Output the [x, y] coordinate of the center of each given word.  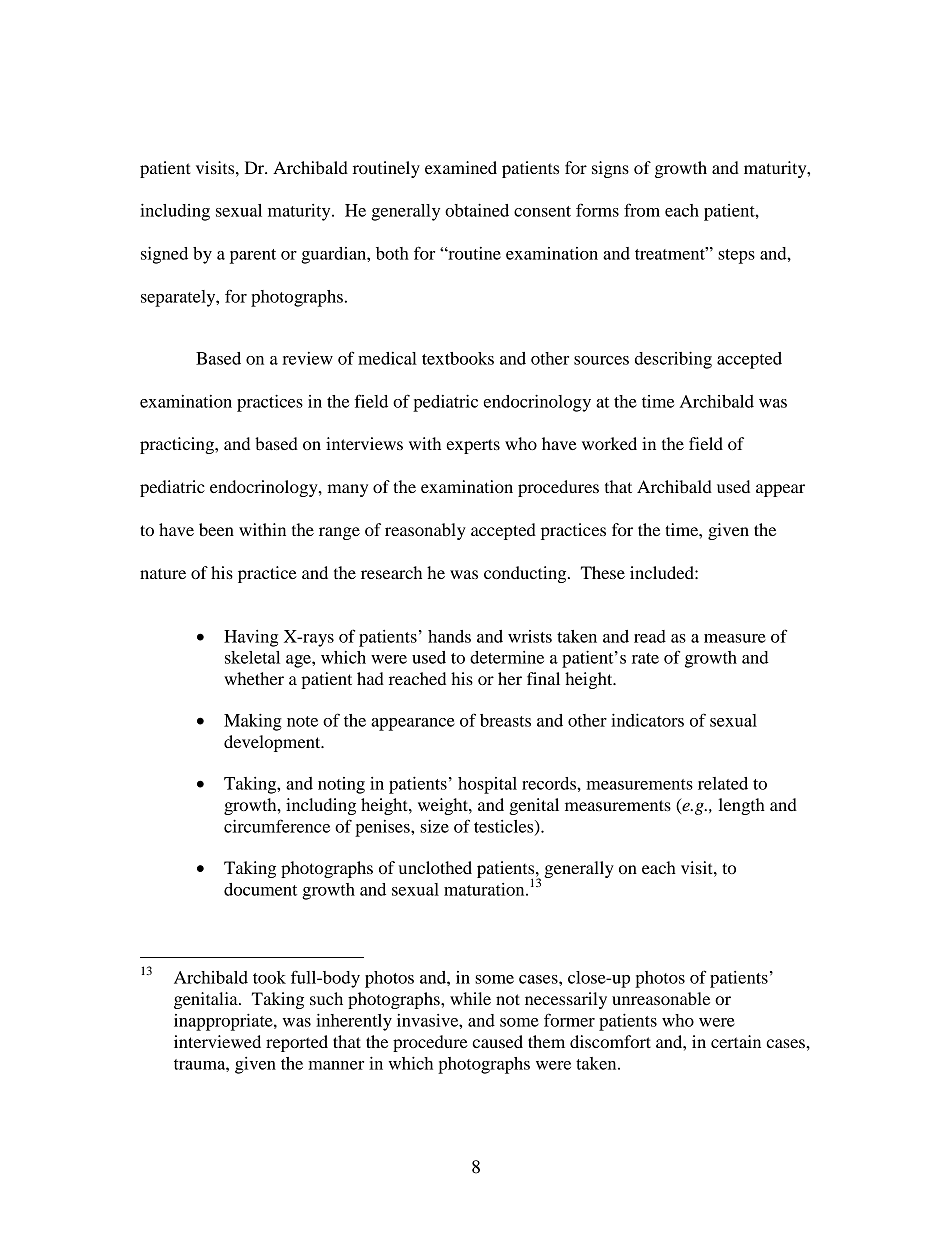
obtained [477, 210]
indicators [647, 720]
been [216, 529]
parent [253, 256]
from [642, 210]
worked [609, 443]
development [273, 743]
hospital [487, 785]
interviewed [217, 1041]
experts [473, 446]
